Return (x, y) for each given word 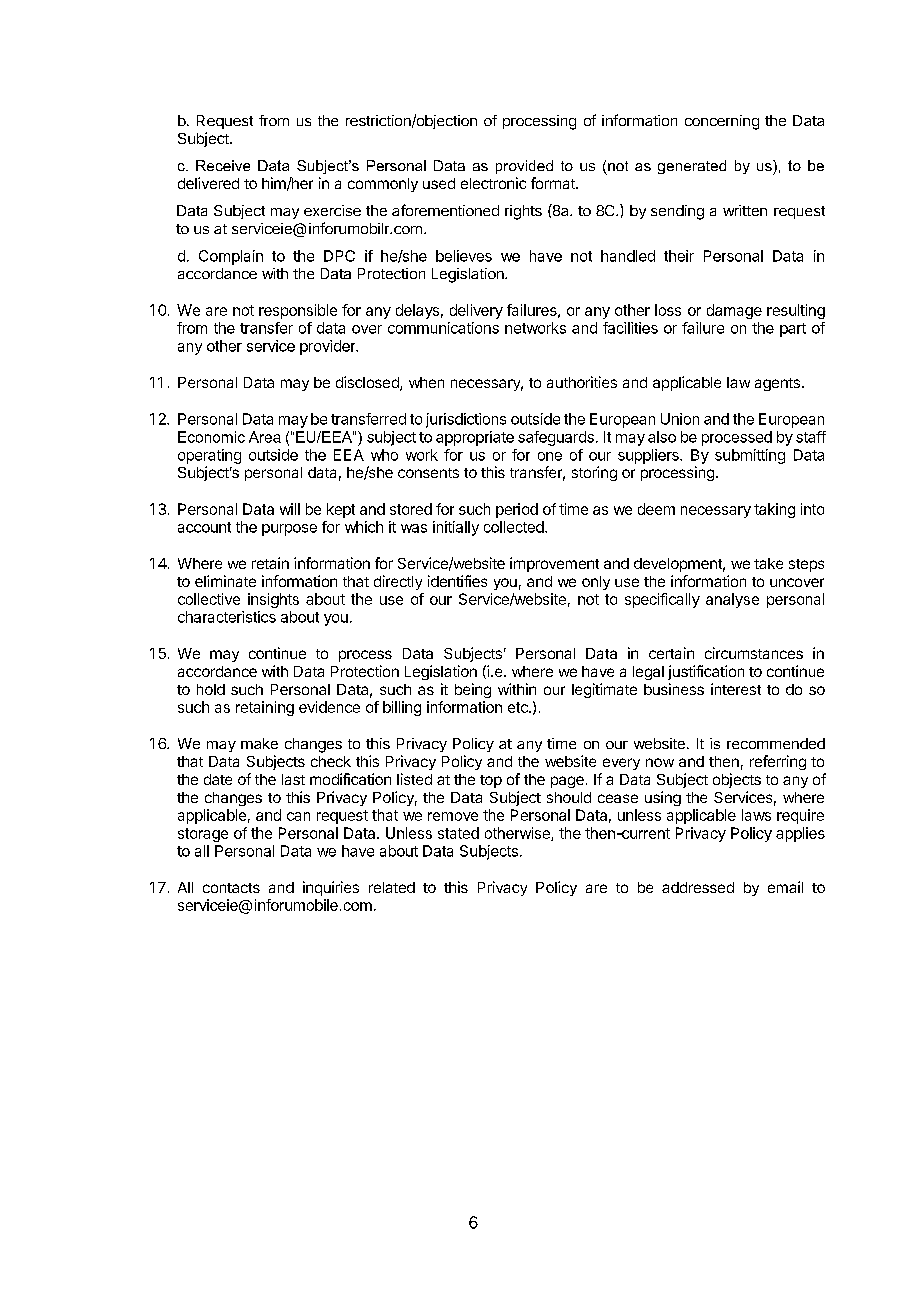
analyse (732, 600)
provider (329, 347)
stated (458, 833)
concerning (722, 122)
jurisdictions (466, 420)
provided (524, 167)
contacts (231, 888)
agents (777, 384)
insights (273, 600)
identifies (457, 581)
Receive (223, 165)
